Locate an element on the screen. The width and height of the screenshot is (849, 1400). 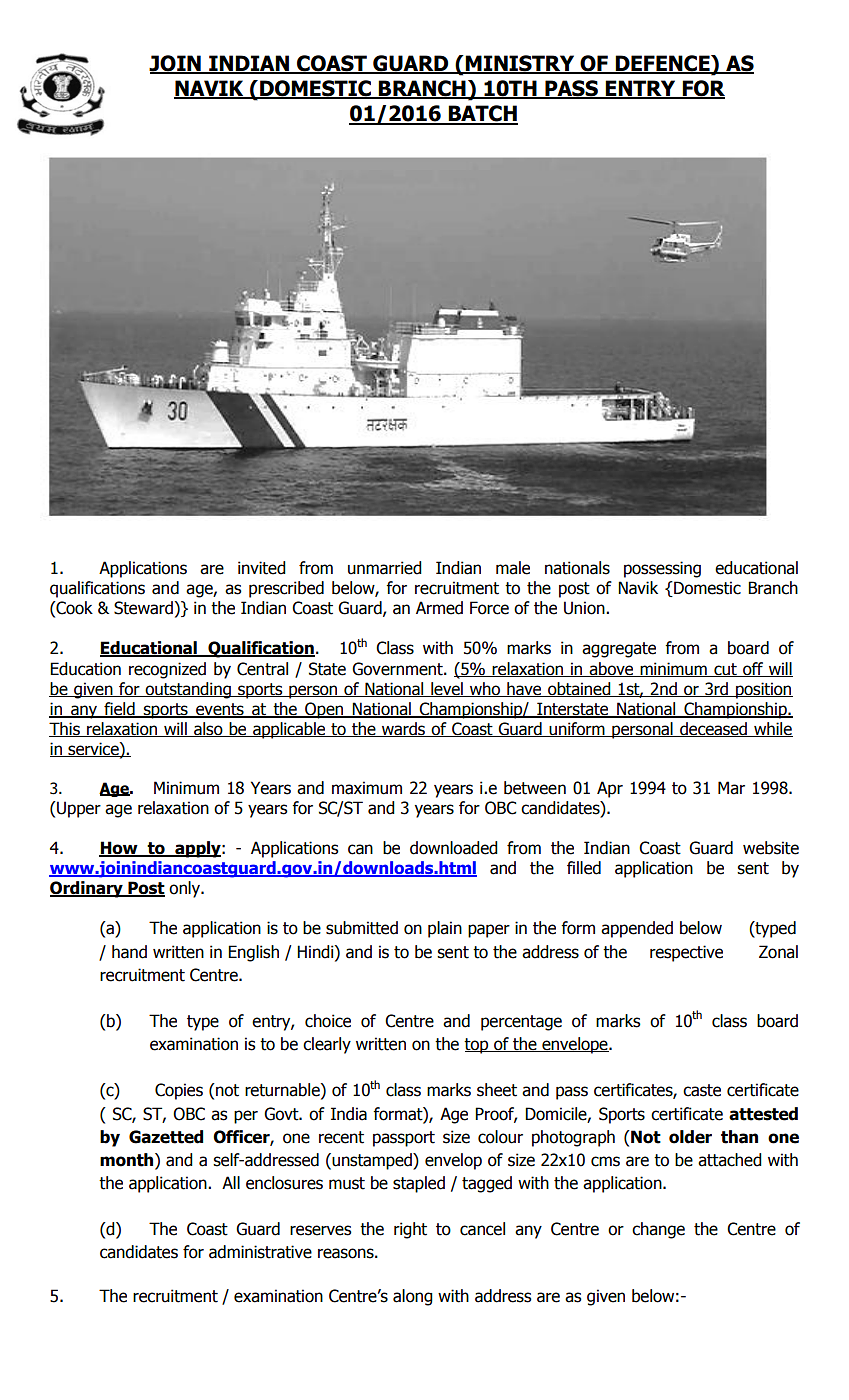
BATCH is located at coordinates (482, 114).
